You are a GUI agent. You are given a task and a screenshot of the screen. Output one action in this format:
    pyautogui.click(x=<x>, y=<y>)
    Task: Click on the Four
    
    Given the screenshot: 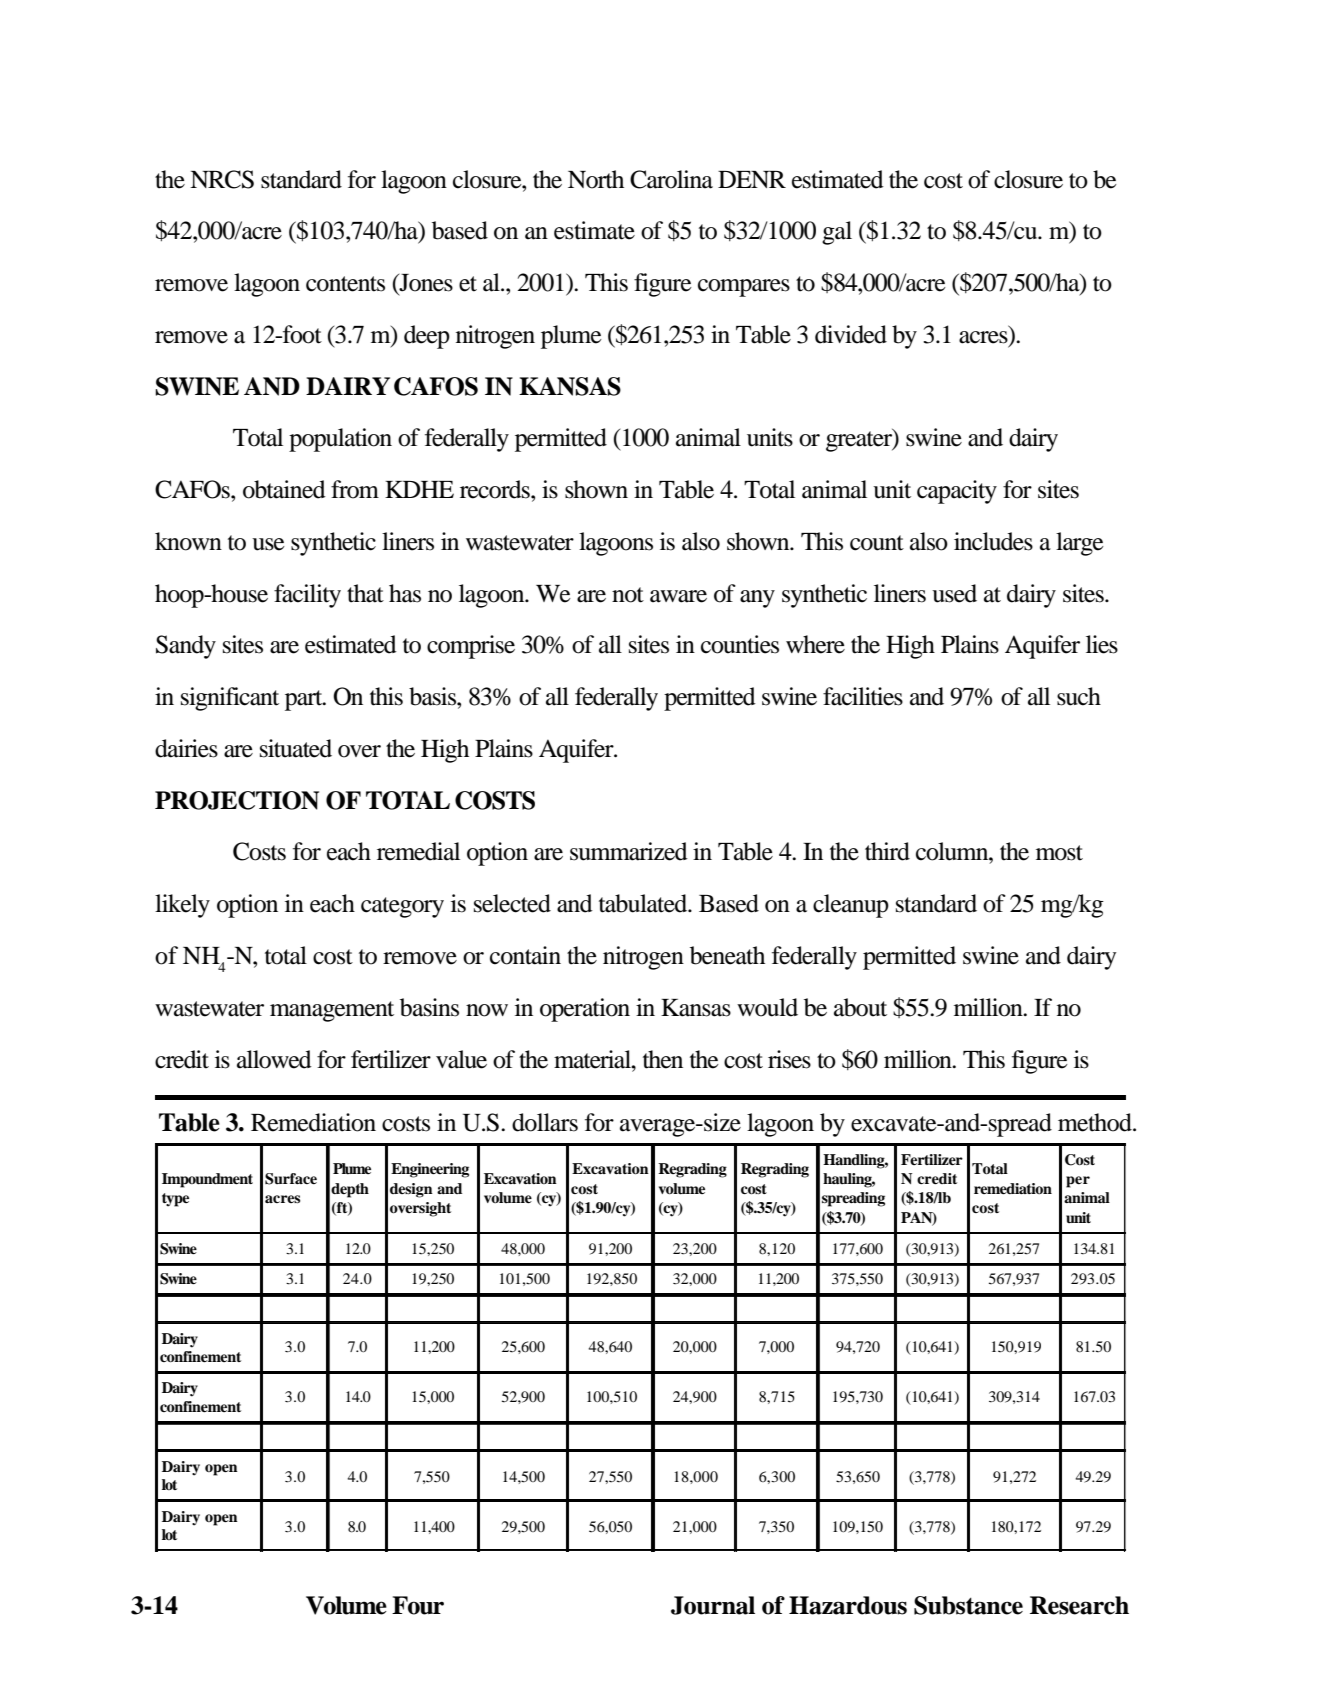 What is the action you would take?
    pyautogui.click(x=418, y=1605)
